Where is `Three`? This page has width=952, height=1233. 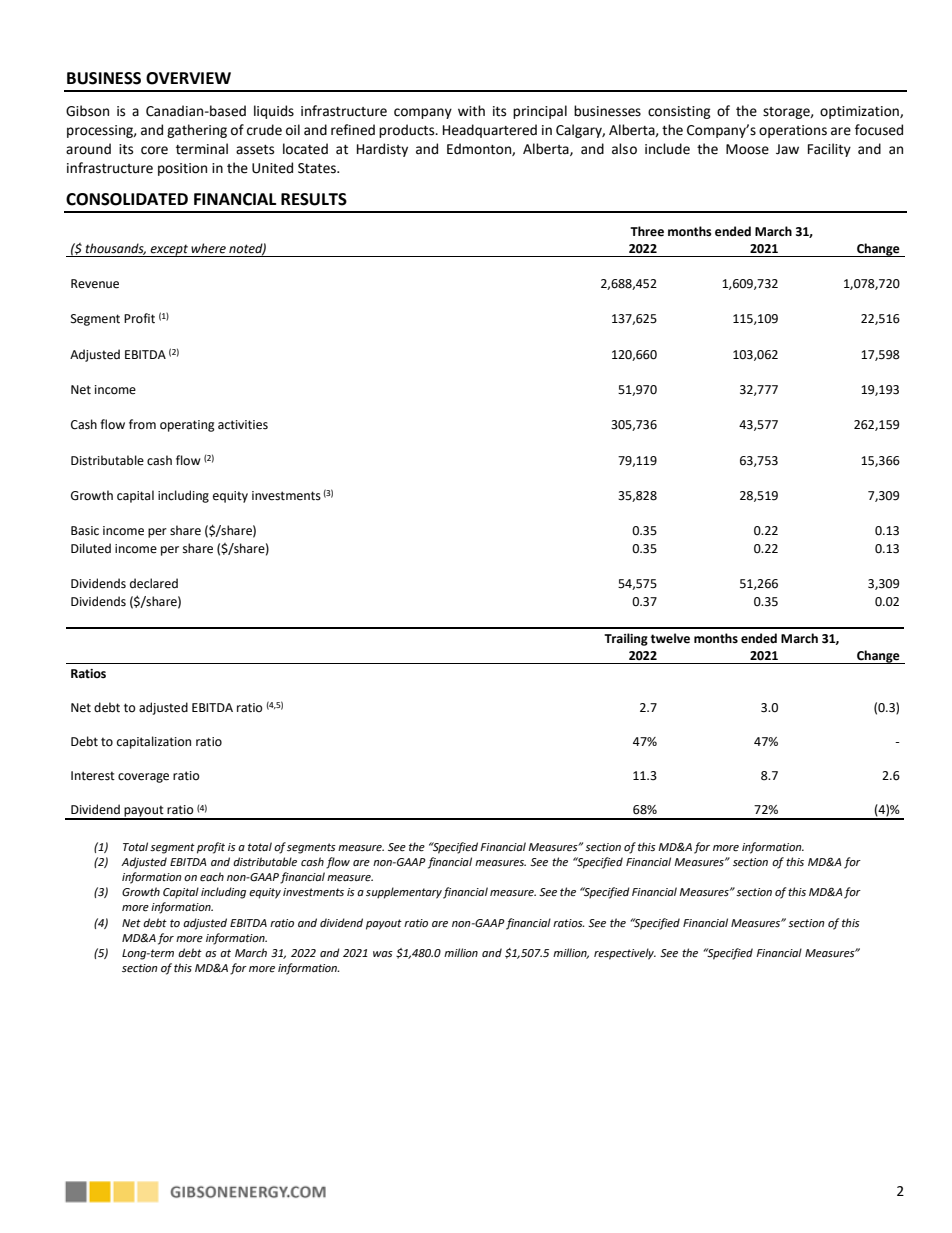
Three is located at coordinates (647, 231).
